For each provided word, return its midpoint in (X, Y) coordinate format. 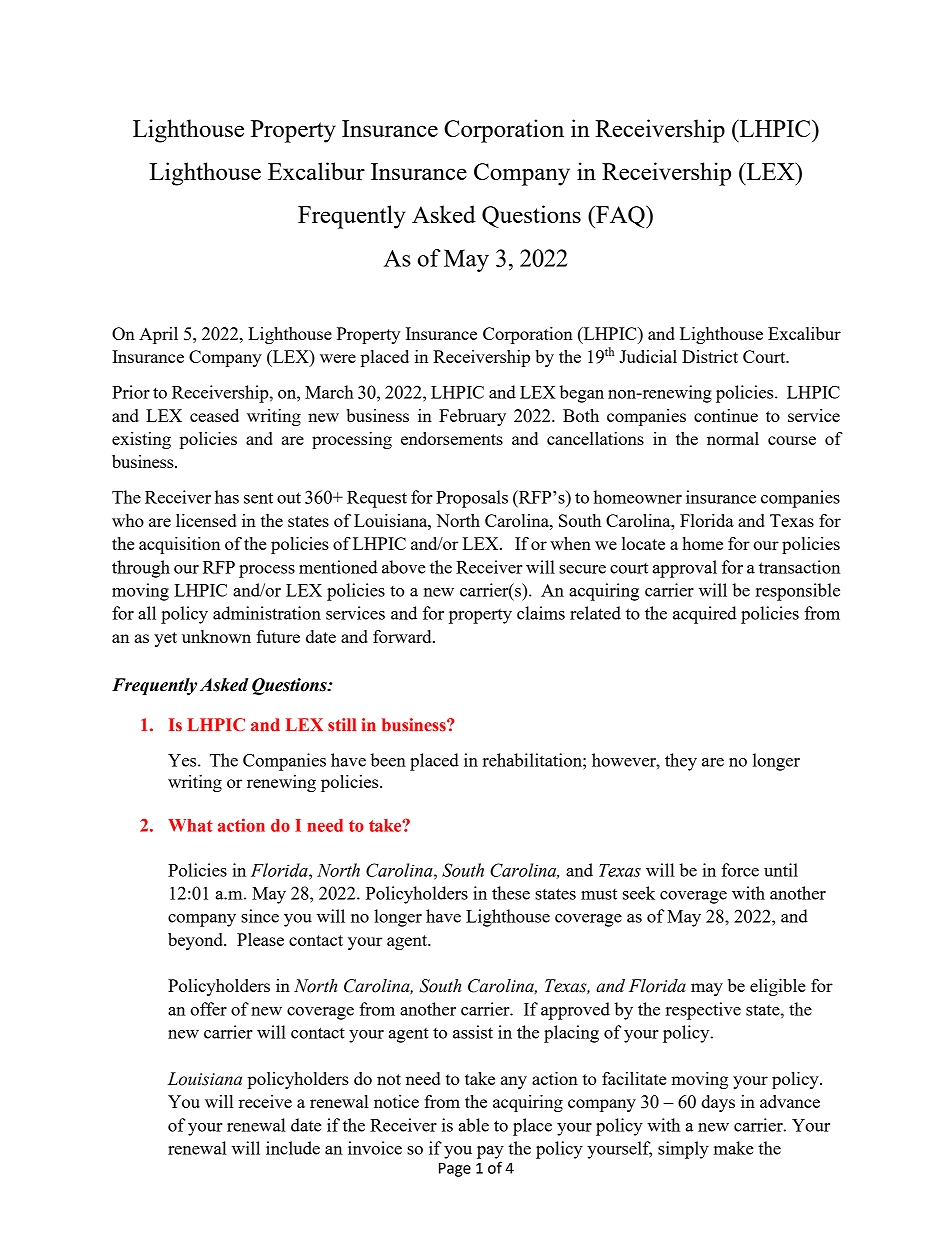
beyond (196, 941)
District (710, 356)
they (681, 762)
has (227, 497)
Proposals (472, 499)
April (158, 335)
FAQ (620, 216)
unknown (216, 636)
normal (733, 438)
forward (403, 636)
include (293, 1148)
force (740, 870)
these (511, 893)
